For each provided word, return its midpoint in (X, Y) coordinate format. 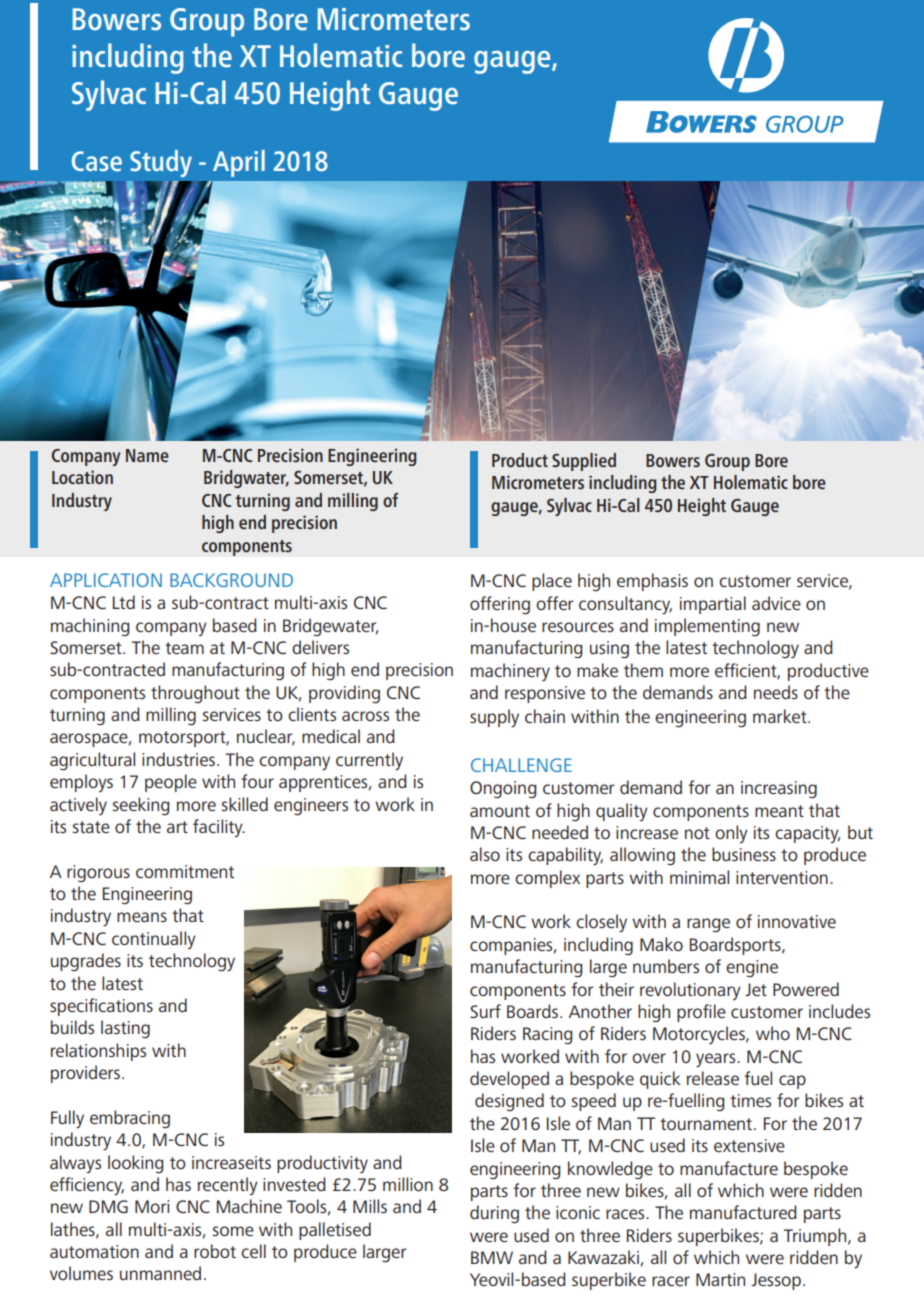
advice (776, 603)
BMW (492, 1257)
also (485, 854)
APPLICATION (106, 580)
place (552, 582)
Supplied (584, 462)
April (239, 163)
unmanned (160, 1273)
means (142, 917)
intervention (782, 877)
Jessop (776, 1281)
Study (161, 163)
